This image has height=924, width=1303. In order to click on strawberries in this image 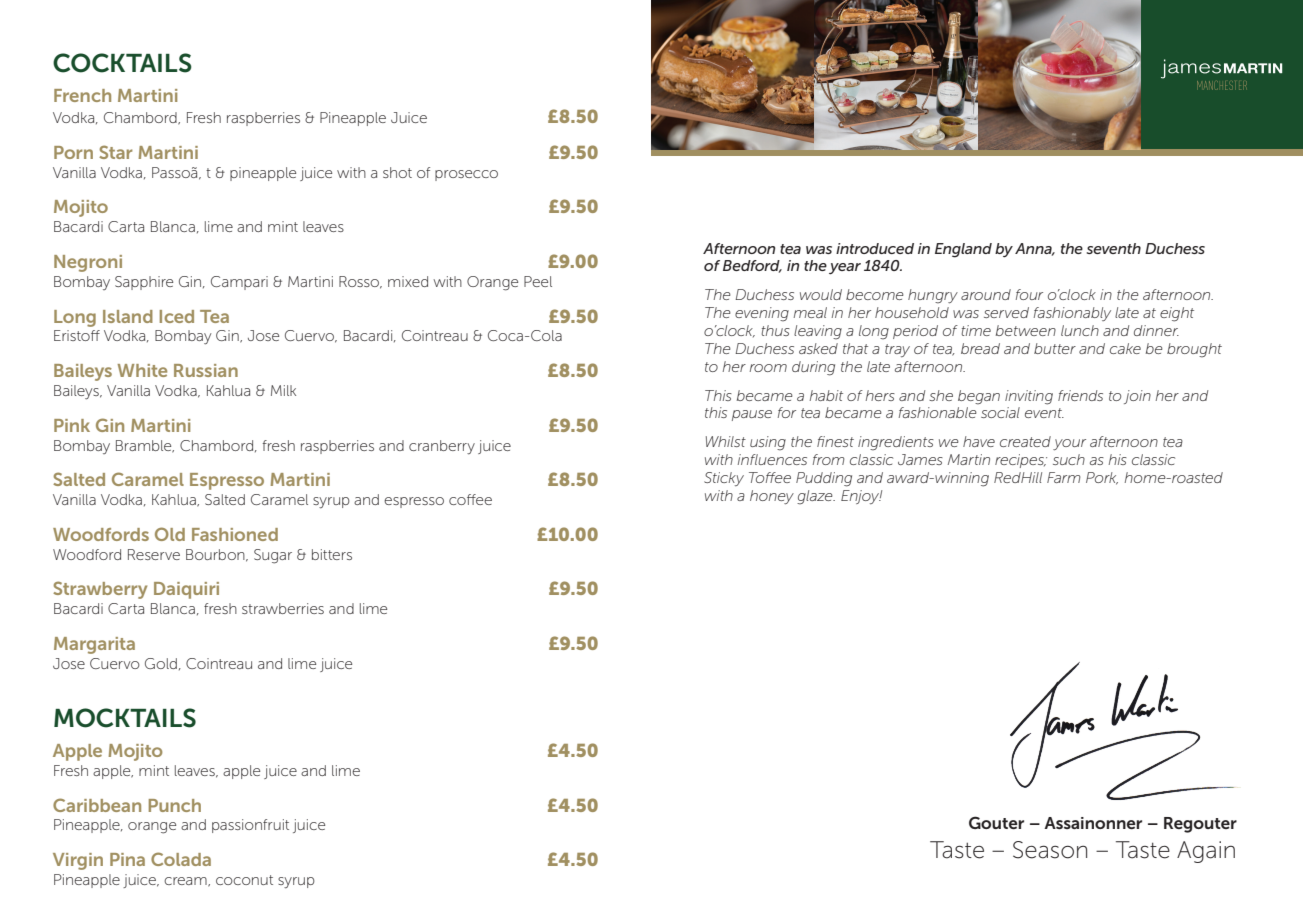, I will do `click(283, 608)`.
